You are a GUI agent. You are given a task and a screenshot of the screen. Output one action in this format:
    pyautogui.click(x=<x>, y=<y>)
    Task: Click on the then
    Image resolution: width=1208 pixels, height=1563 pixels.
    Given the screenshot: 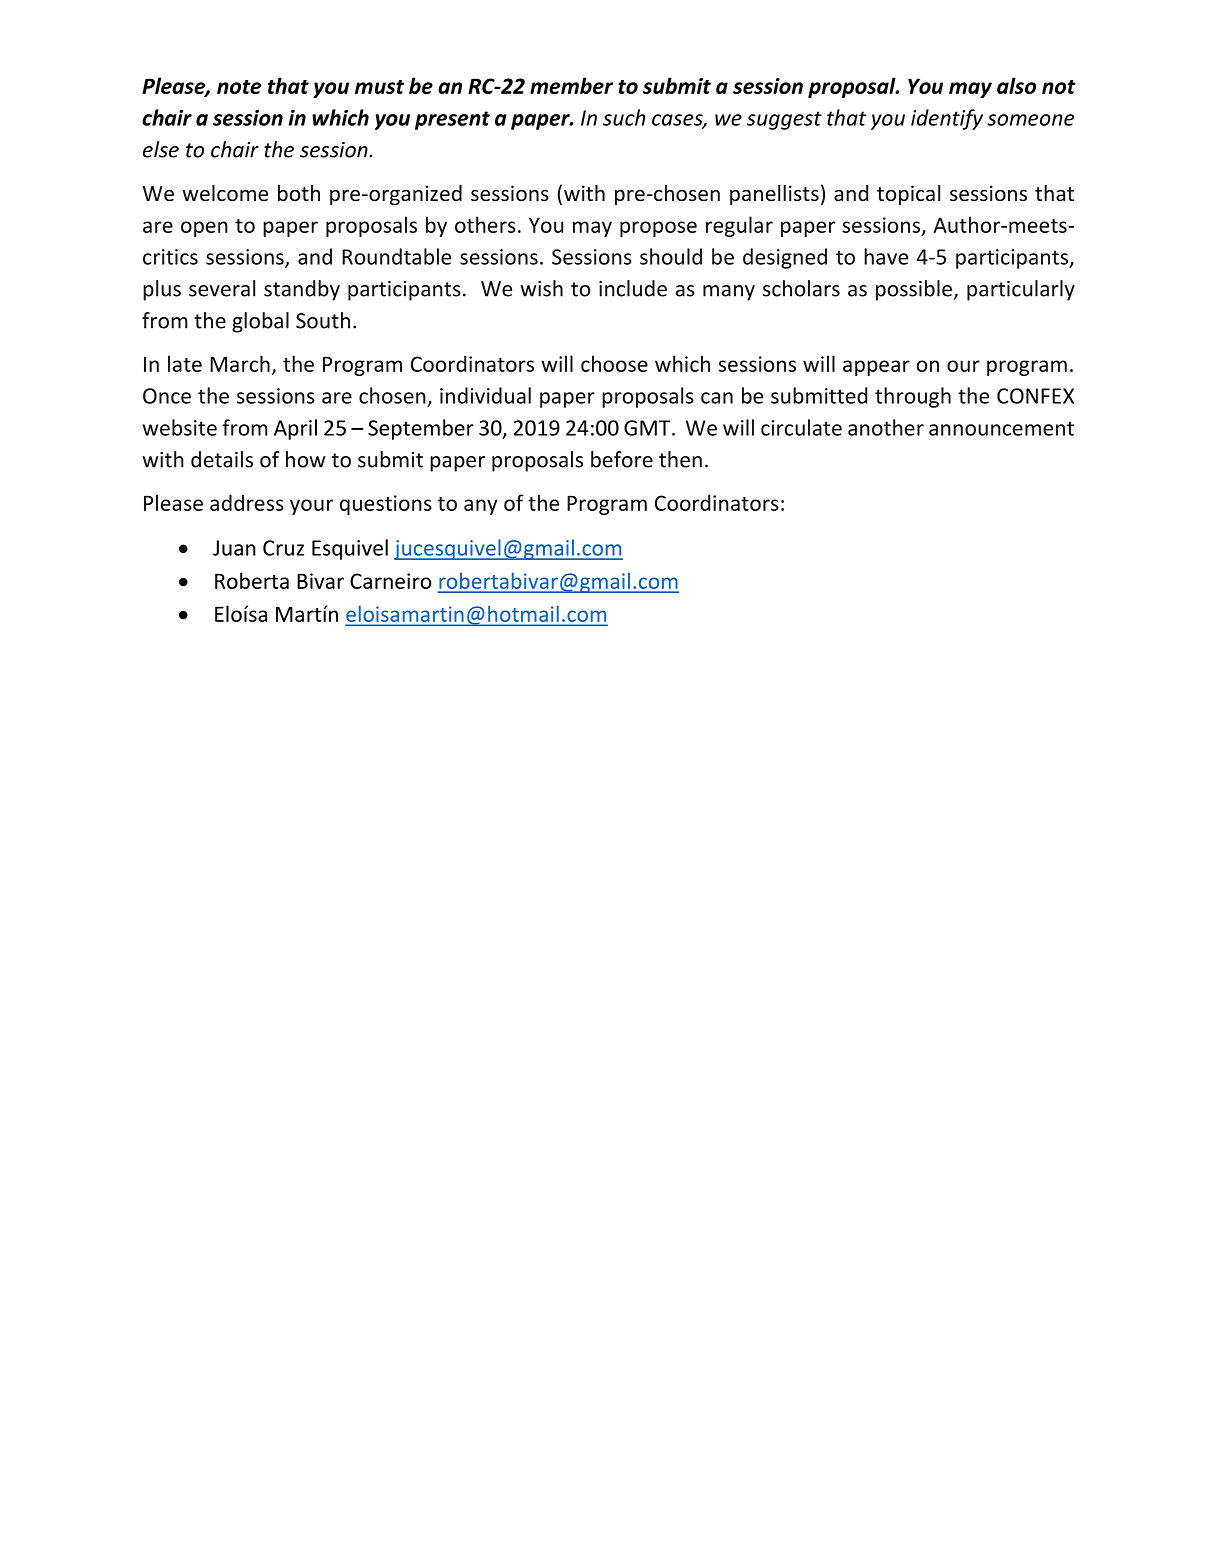 What is the action you would take?
    pyautogui.click(x=680, y=459)
